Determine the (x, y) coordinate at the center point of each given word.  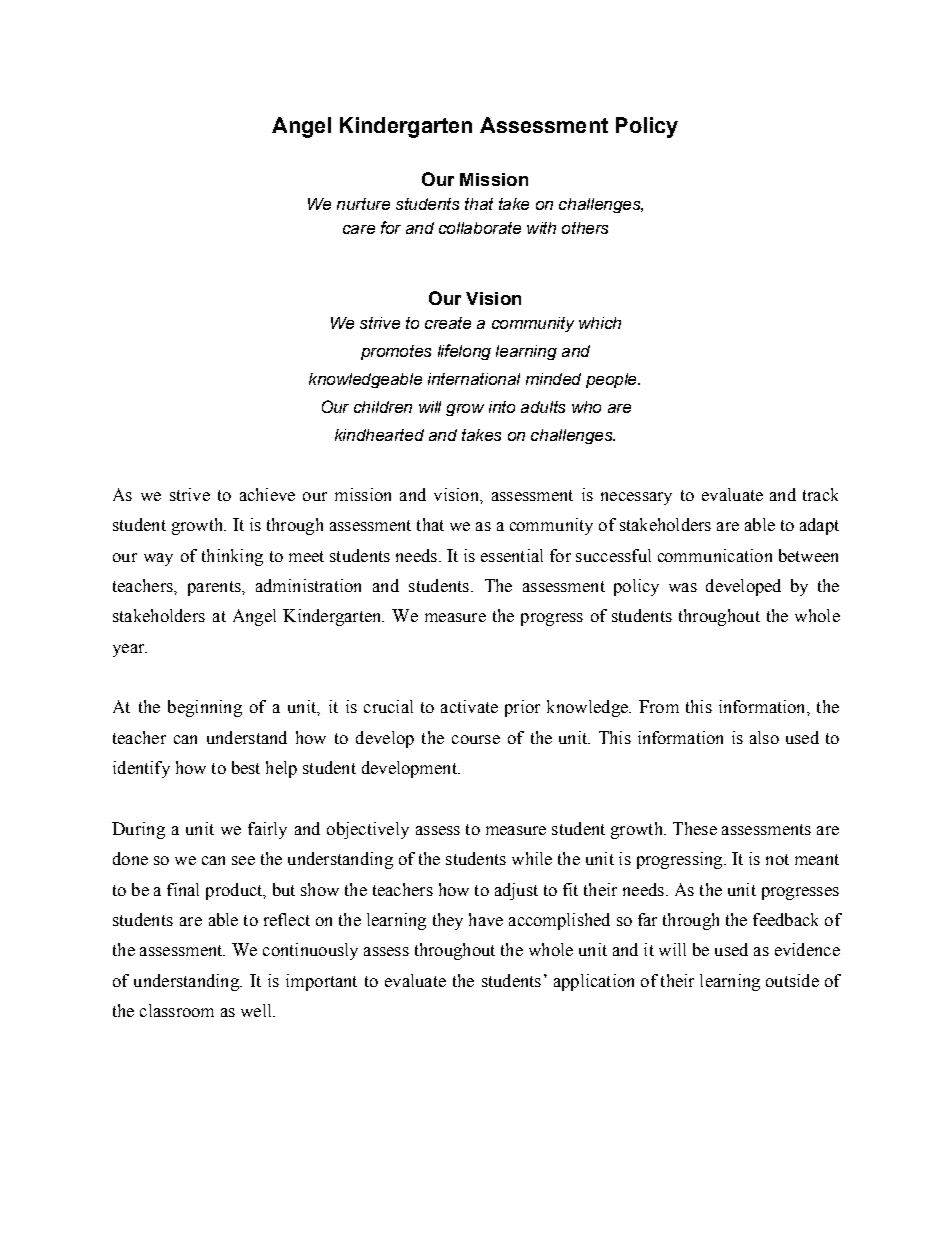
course (476, 739)
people (612, 380)
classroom (177, 1010)
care (359, 229)
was (683, 587)
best (246, 767)
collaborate (480, 228)
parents (215, 588)
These (695, 828)
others (585, 228)
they (448, 921)
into (502, 407)
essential (512, 555)
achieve (267, 494)
